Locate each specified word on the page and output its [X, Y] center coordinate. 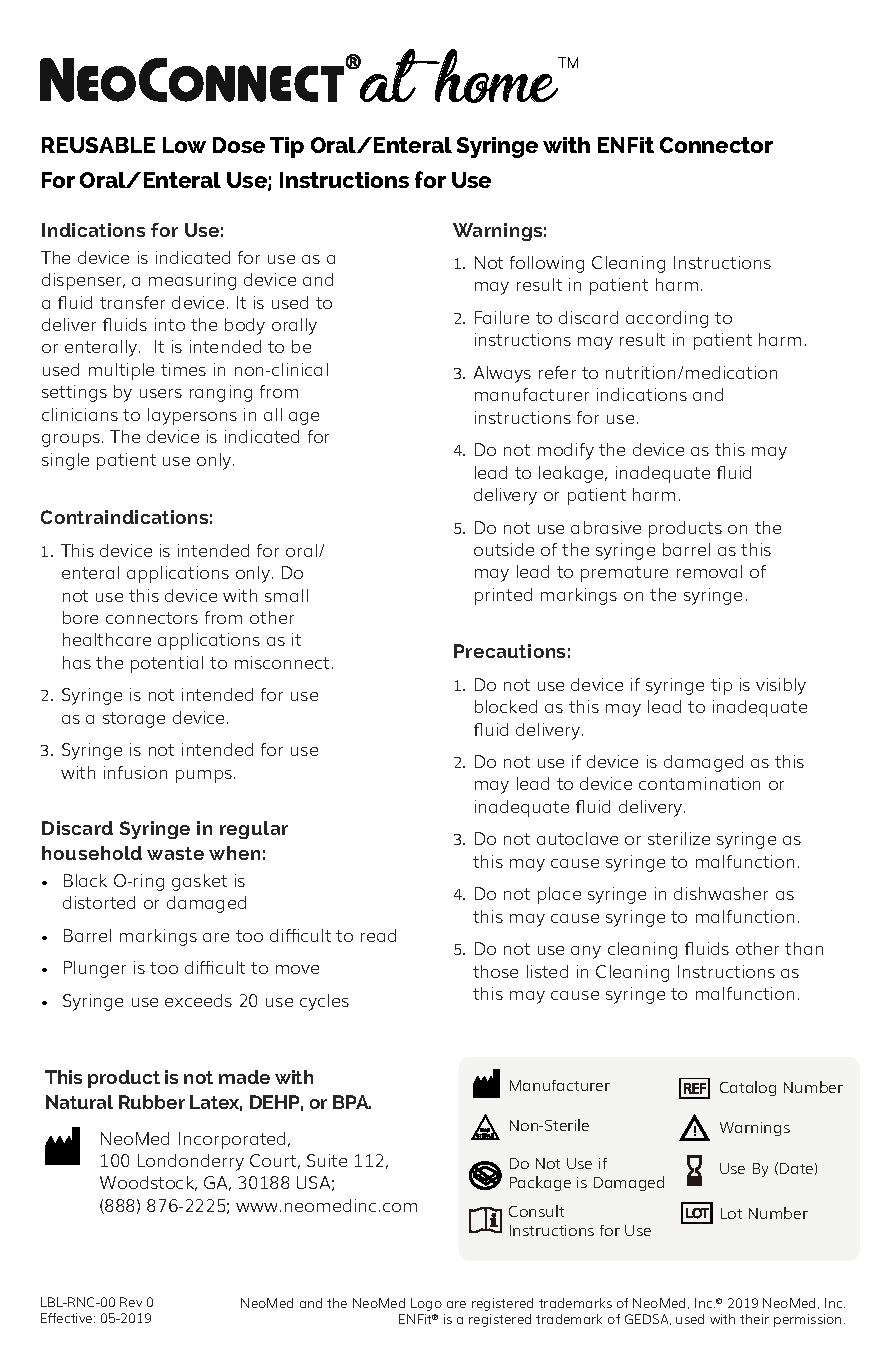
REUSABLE [98, 145]
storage [134, 720]
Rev [131, 1302]
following [547, 264]
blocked [506, 706]
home [497, 76]
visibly [781, 686]
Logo [426, 1304]
